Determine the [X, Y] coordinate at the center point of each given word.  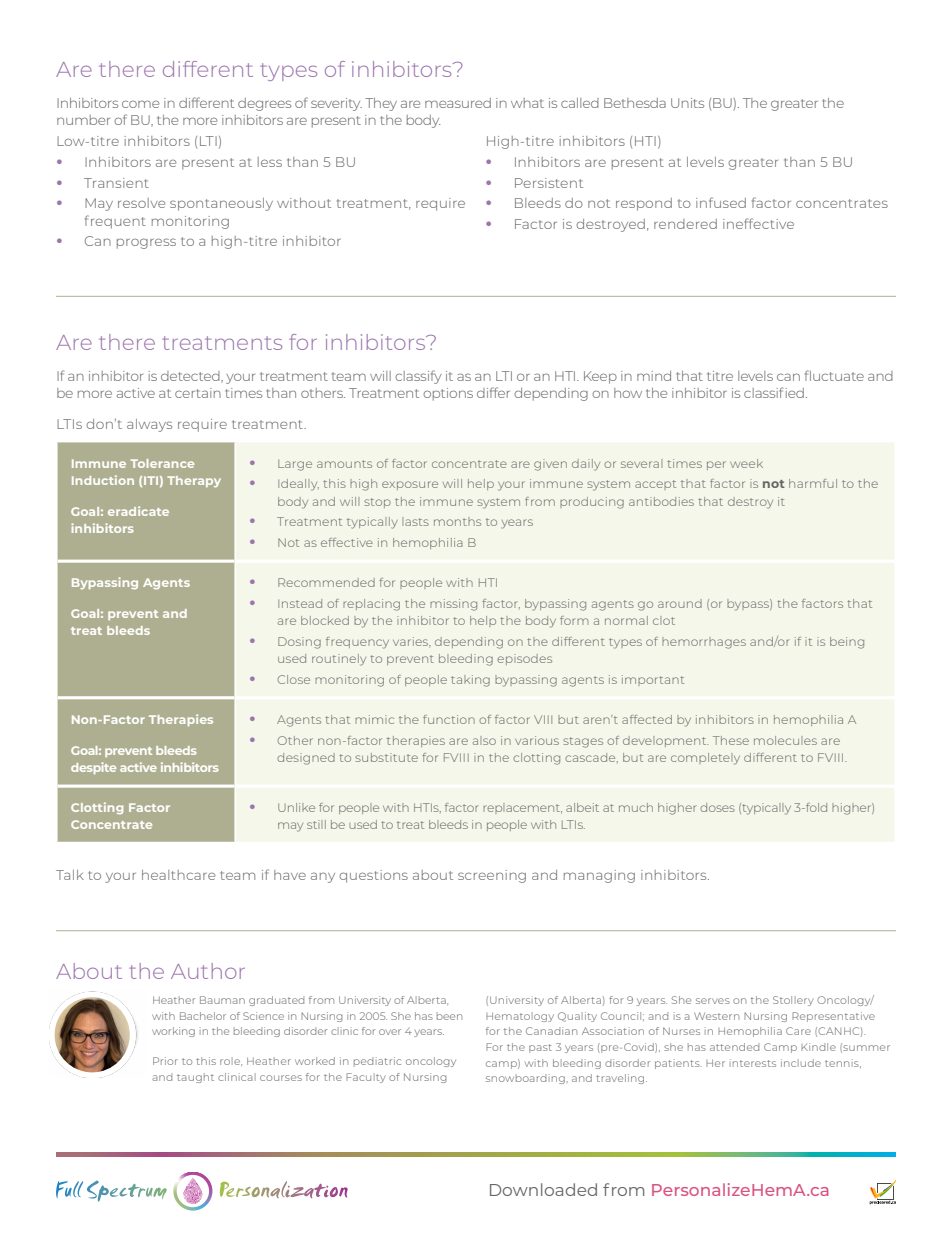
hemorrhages [704, 643]
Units [687, 103]
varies [412, 641]
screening [492, 876]
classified [774, 392]
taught [195, 1078]
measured [458, 103]
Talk [70, 875]
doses [717, 807]
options [448, 394]
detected [191, 377]
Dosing [299, 643]
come [140, 104]
